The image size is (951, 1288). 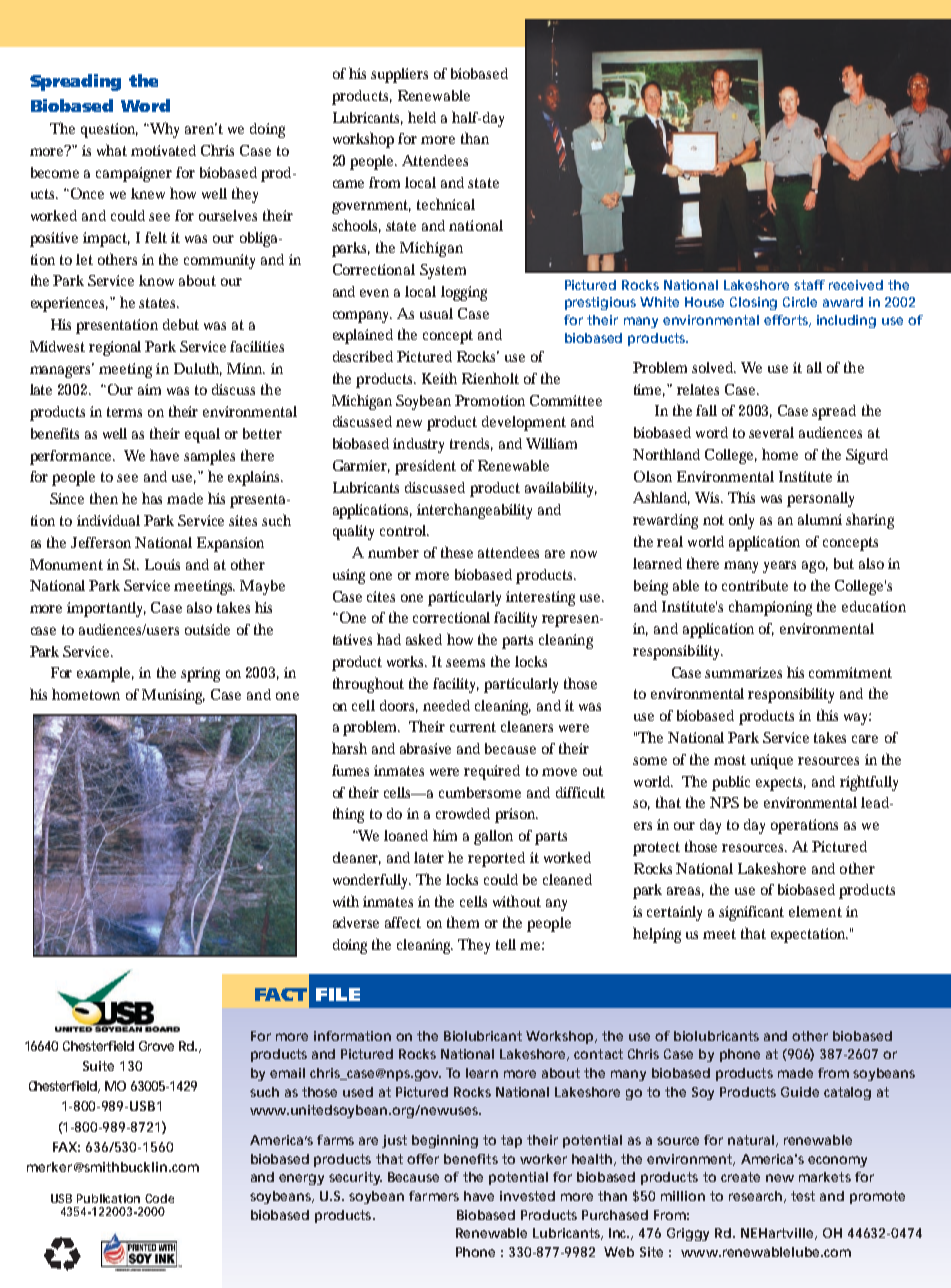 I want to click on asked, so click(x=424, y=639).
